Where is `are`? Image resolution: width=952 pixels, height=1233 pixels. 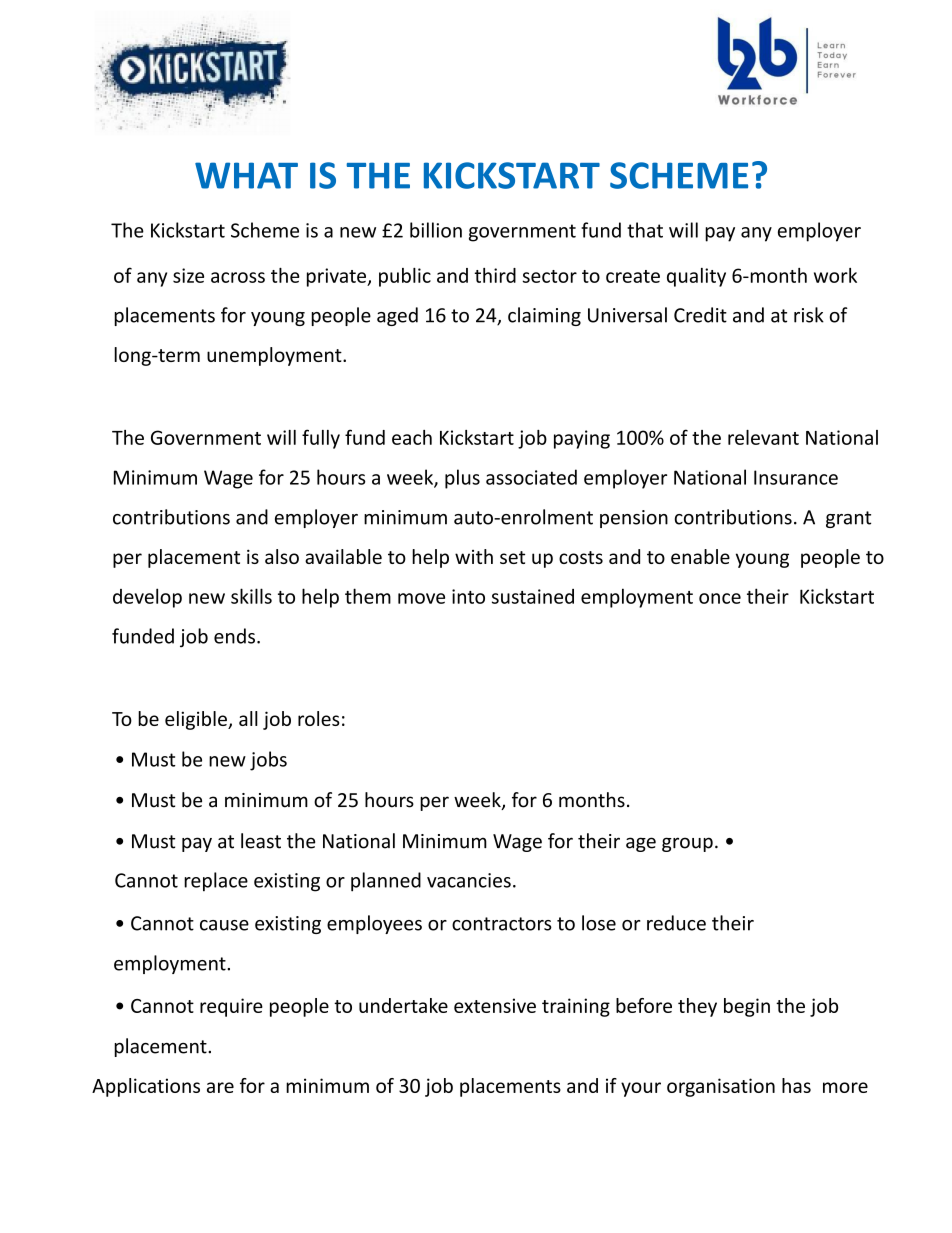 are is located at coordinates (220, 1087).
